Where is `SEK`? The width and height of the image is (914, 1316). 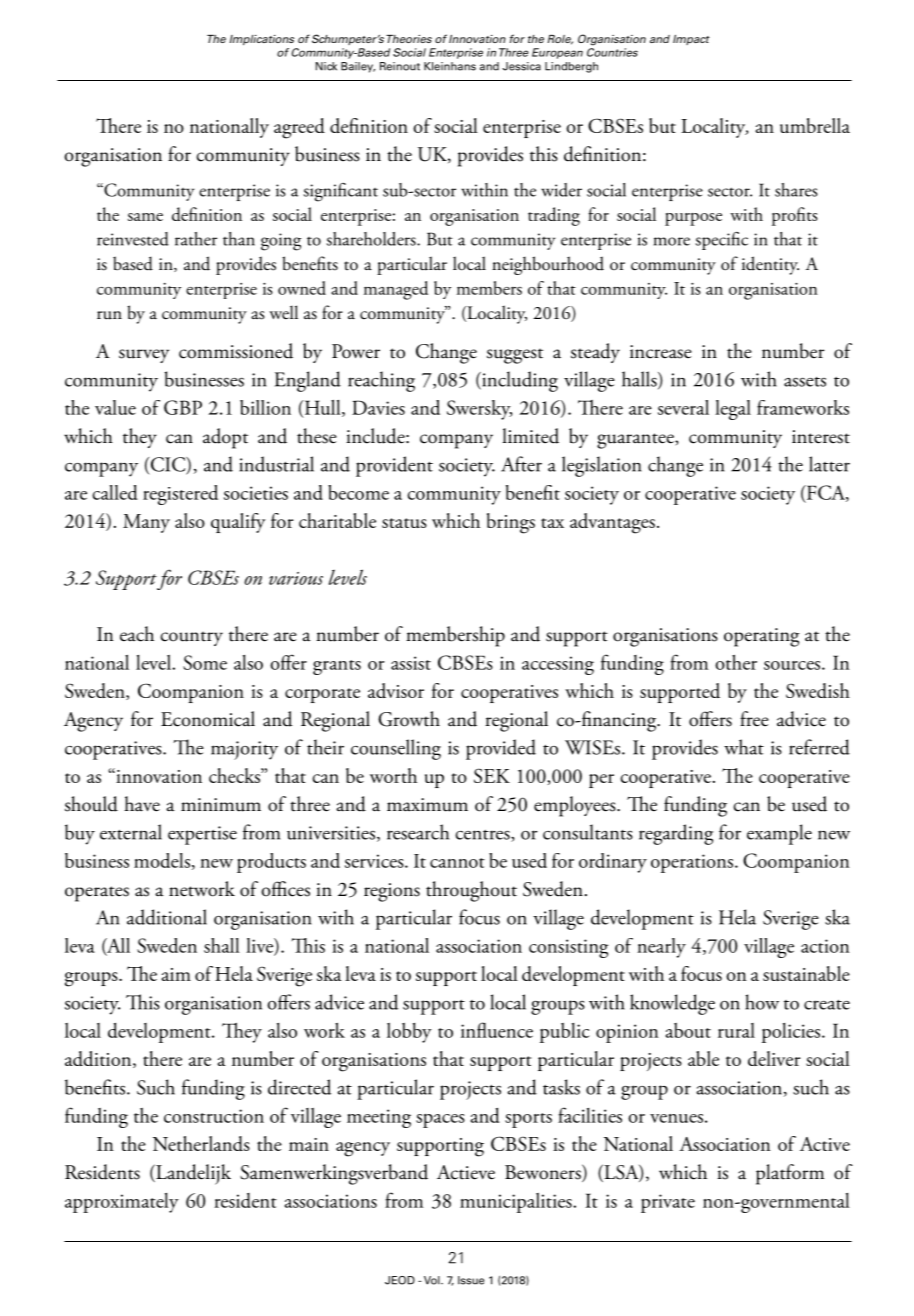 SEK is located at coordinates (492, 775).
